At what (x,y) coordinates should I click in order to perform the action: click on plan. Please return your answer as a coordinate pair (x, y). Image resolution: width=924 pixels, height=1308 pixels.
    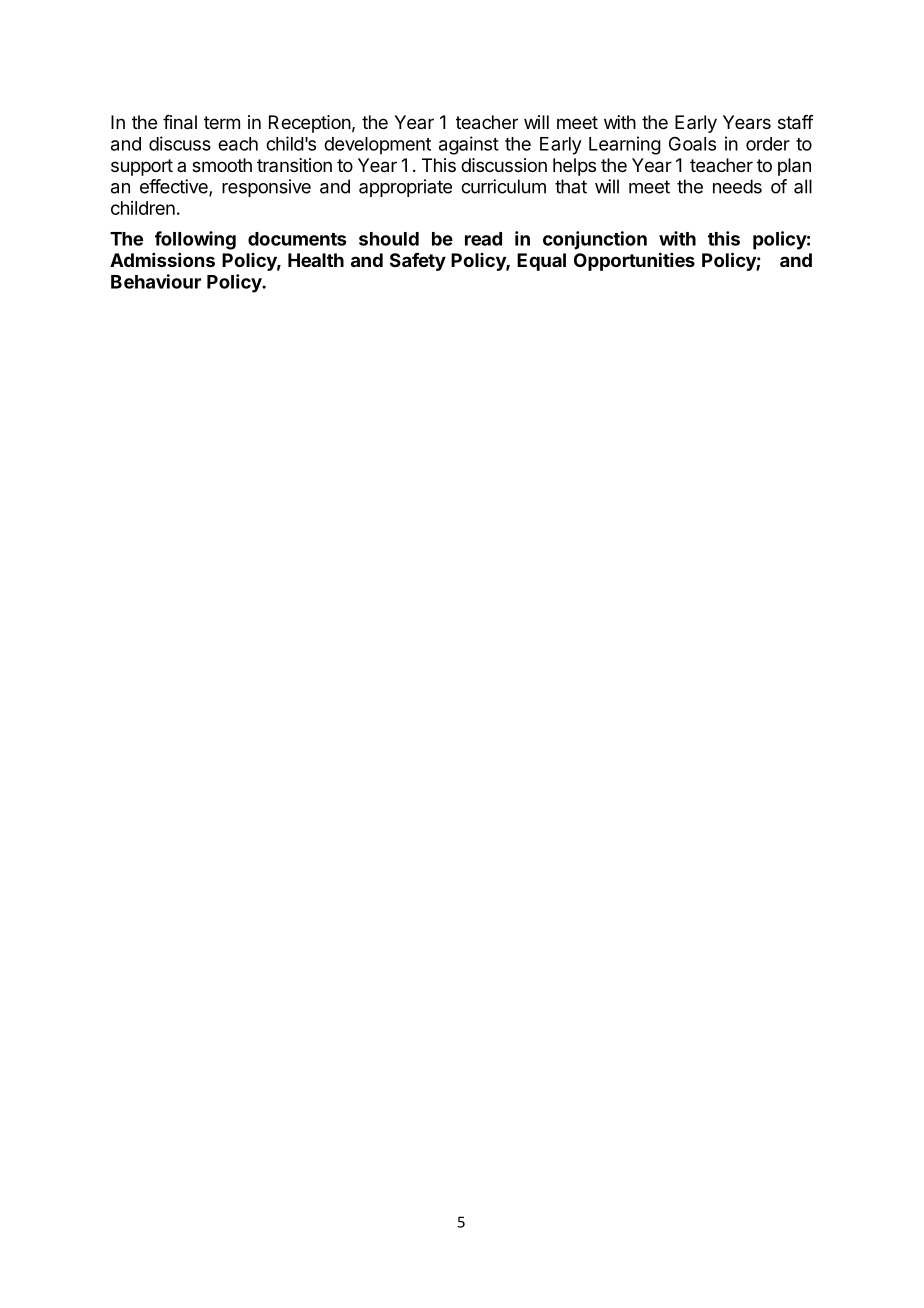
    Looking at the image, I should click on (794, 167).
